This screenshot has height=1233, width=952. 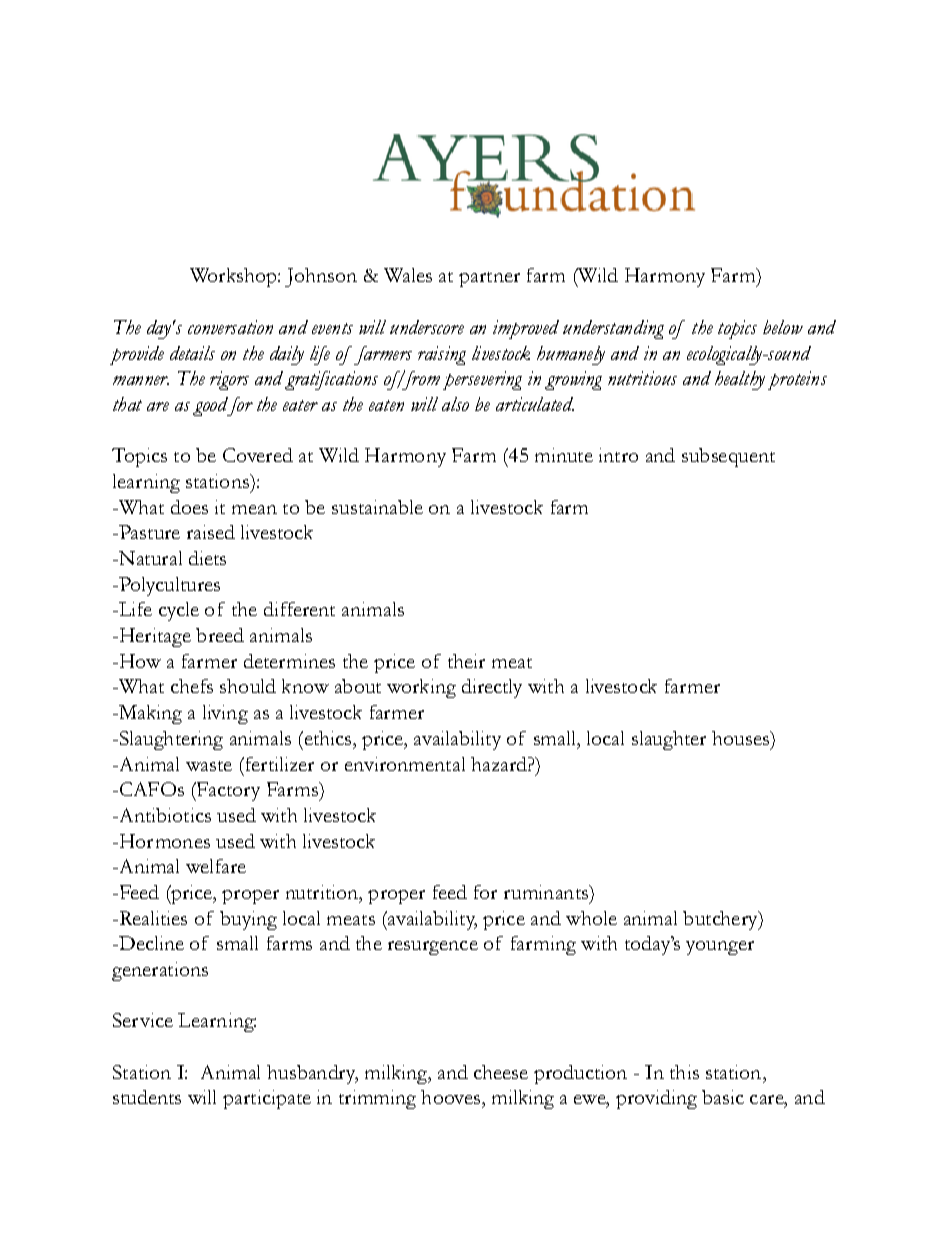 I want to click on houses, so click(x=741, y=738).
